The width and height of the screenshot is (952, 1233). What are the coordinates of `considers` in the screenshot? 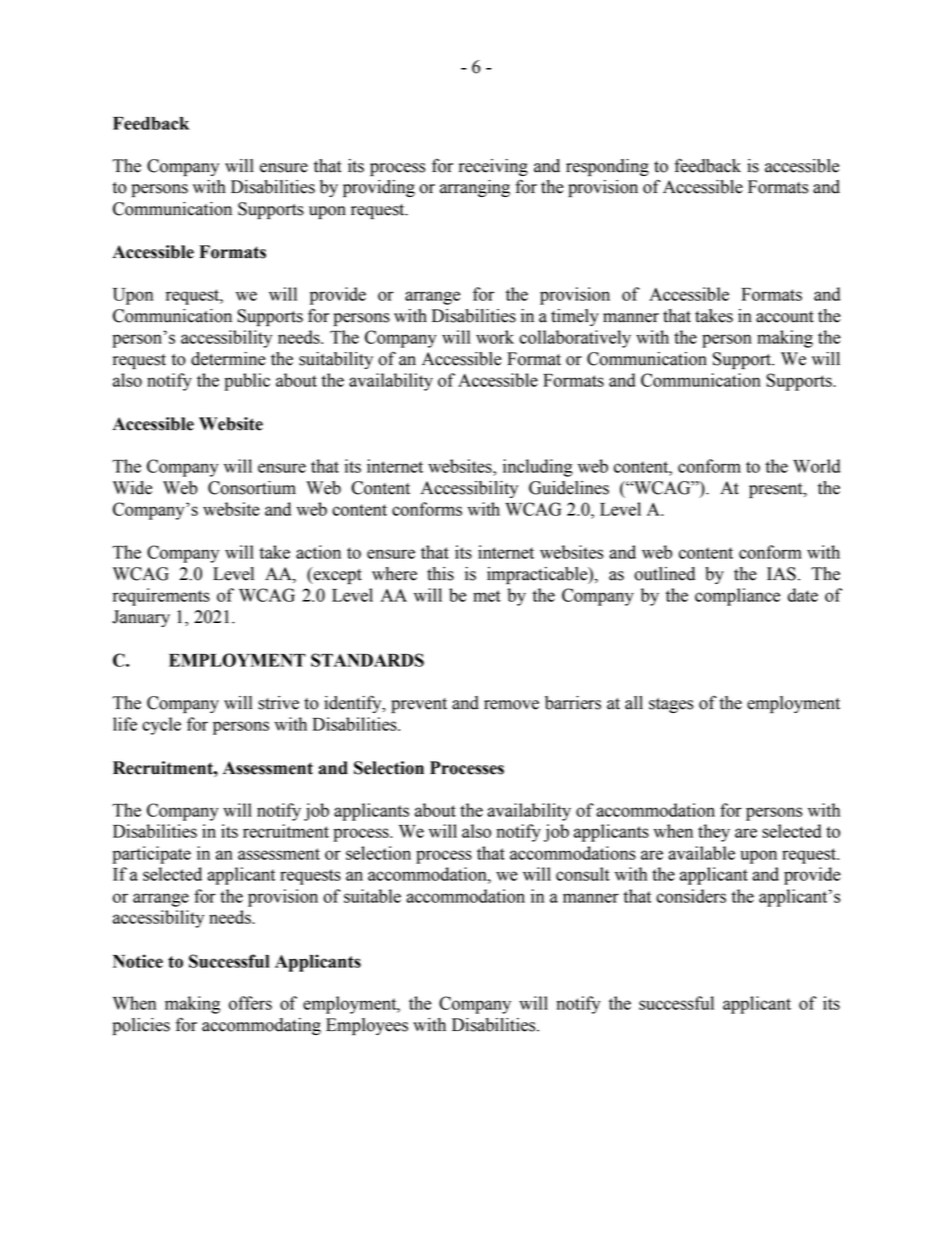 It's located at (691, 896).
